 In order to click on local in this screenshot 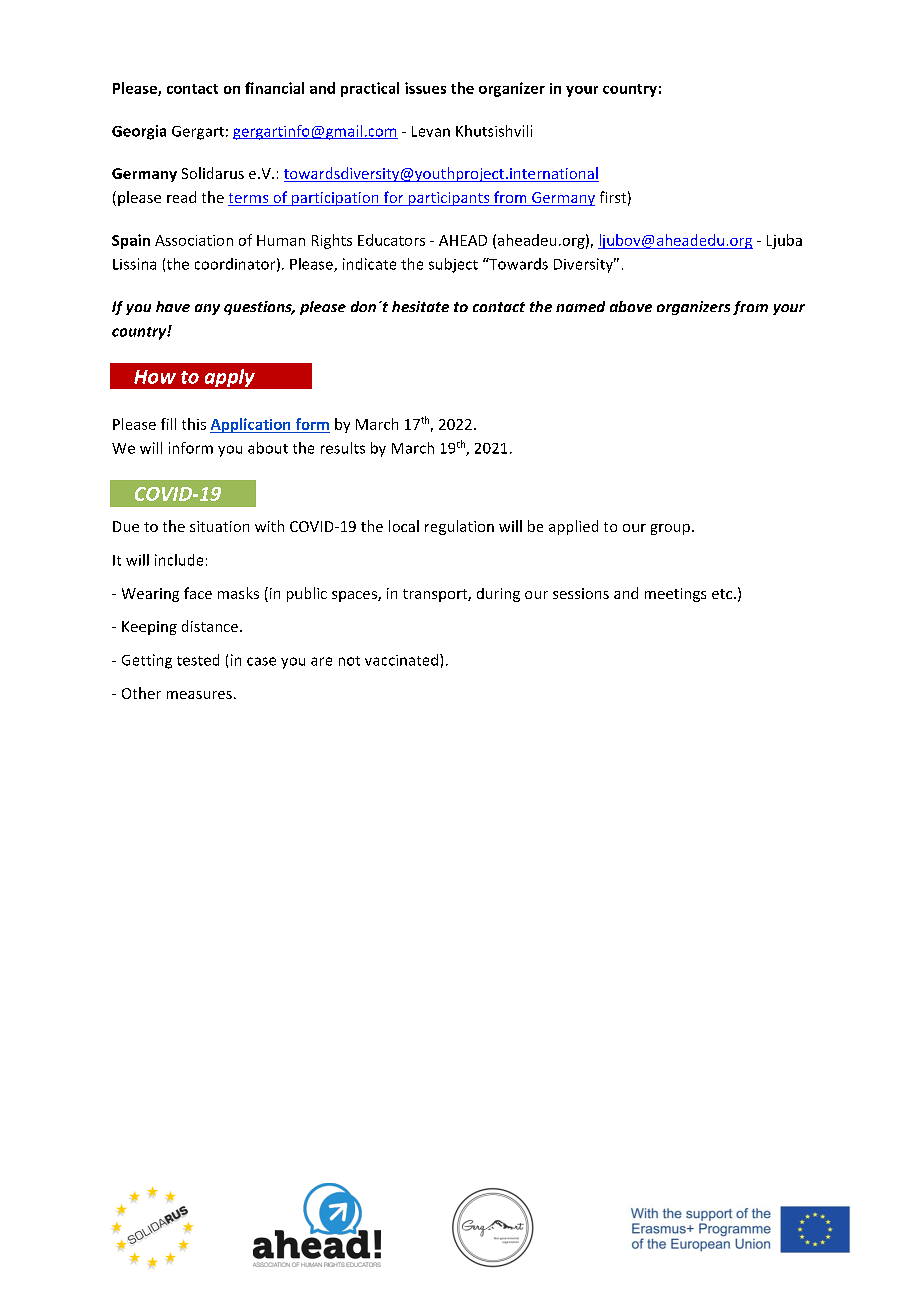, I will do `click(404, 526)`.
